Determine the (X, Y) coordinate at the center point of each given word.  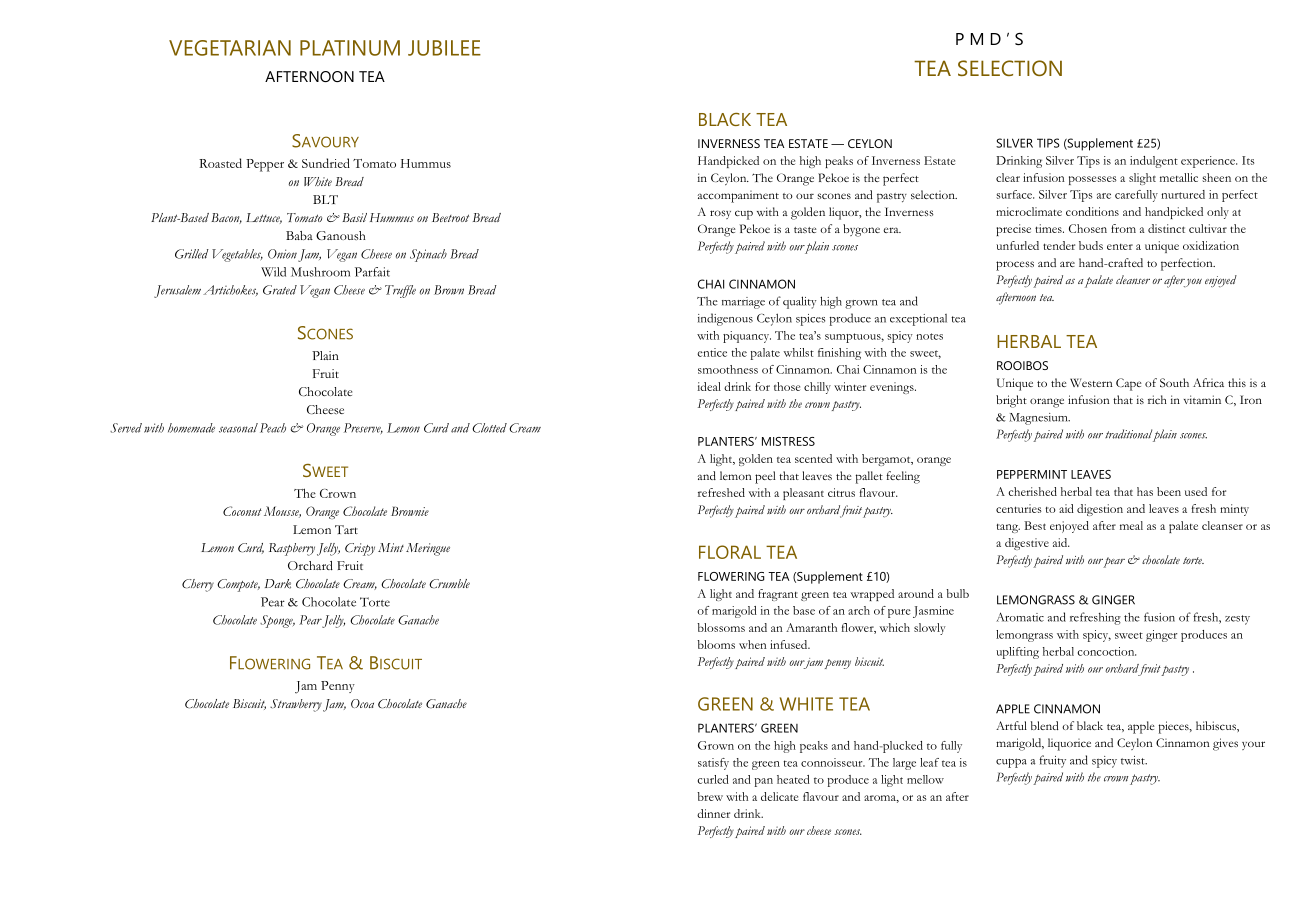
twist (1134, 760)
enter (1120, 247)
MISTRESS (788, 441)
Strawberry (296, 705)
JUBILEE (444, 48)
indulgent (1154, 162)
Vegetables (237, 255)
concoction (1107, 651)
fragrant (778, 595)
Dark (278, 584)
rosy (720, 214)
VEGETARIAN (230, 48)
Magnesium (1039, 419)
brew (710, 796)
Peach (273, 428)
